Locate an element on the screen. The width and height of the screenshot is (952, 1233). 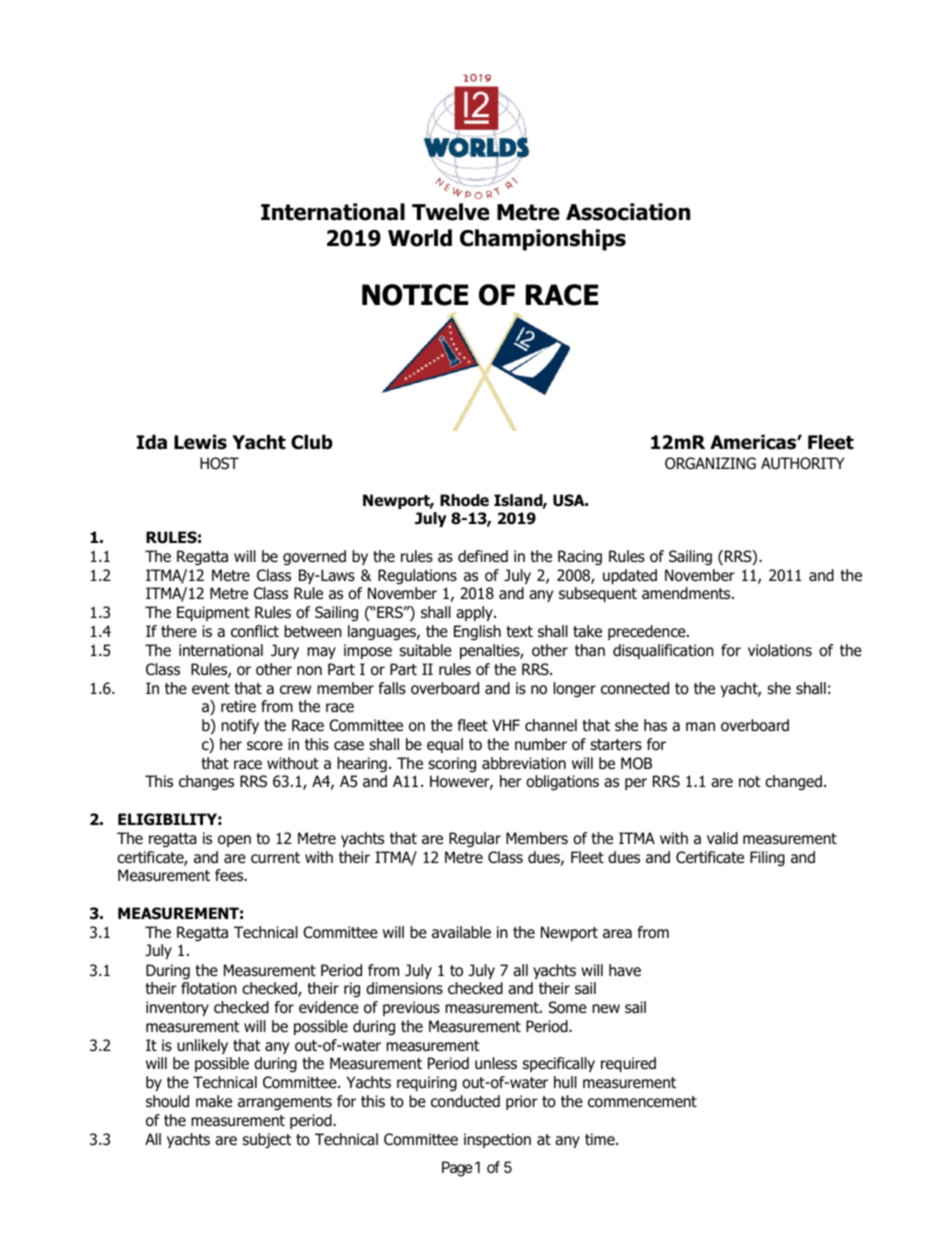
available is located at coordinates (461, 932).
